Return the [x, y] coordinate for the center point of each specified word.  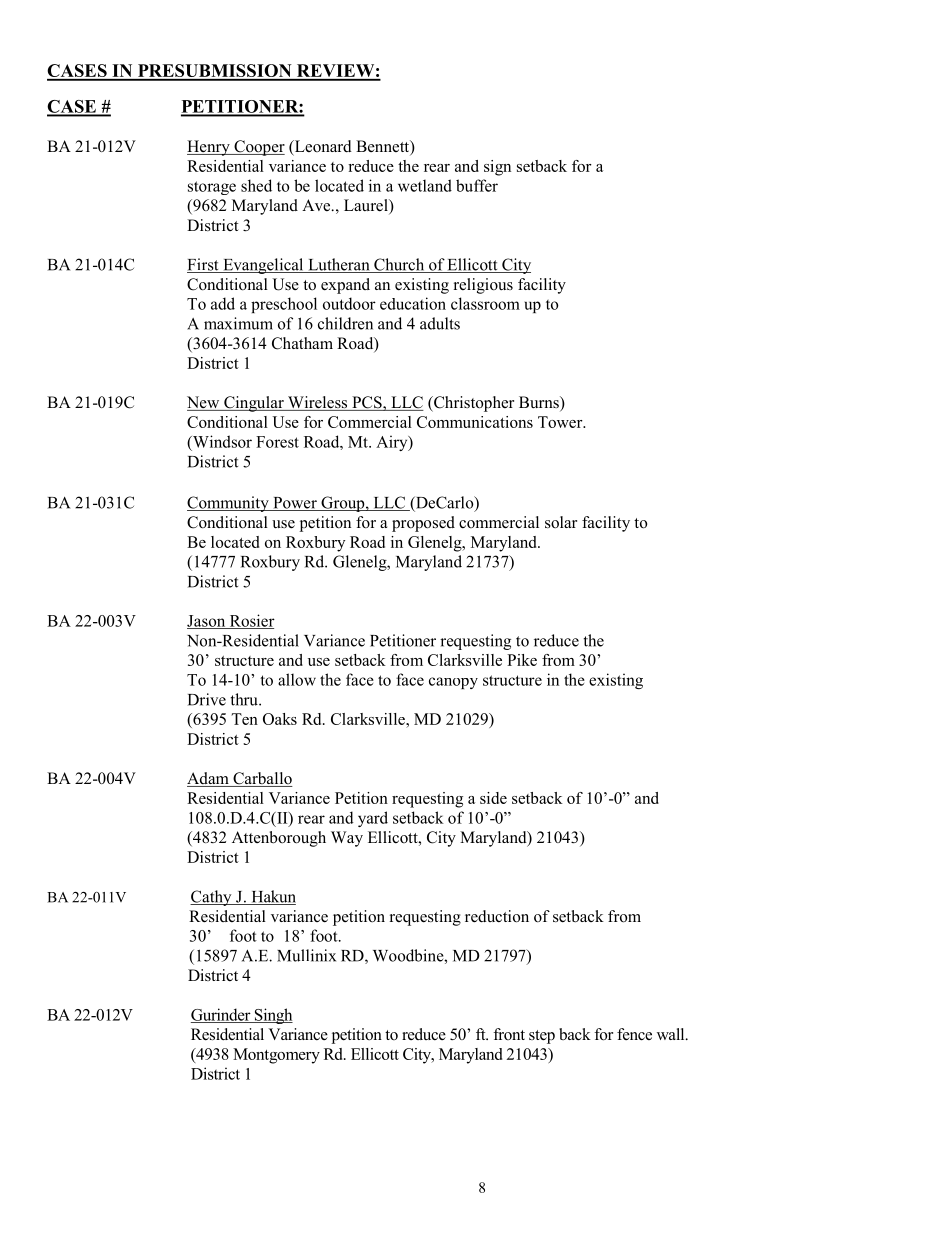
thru [245, 699]
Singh [272, 1016]
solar [561, 522]
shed [256, 185]
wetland [425, 185]
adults [440, 323]
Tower [561, 422]
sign [497, 168]
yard [373, 819]
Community [229, 504]
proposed [423, 524]
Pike [522, 660]
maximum [238, 323]
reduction [497, 916]
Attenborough [279, 839]
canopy [453, 683]
